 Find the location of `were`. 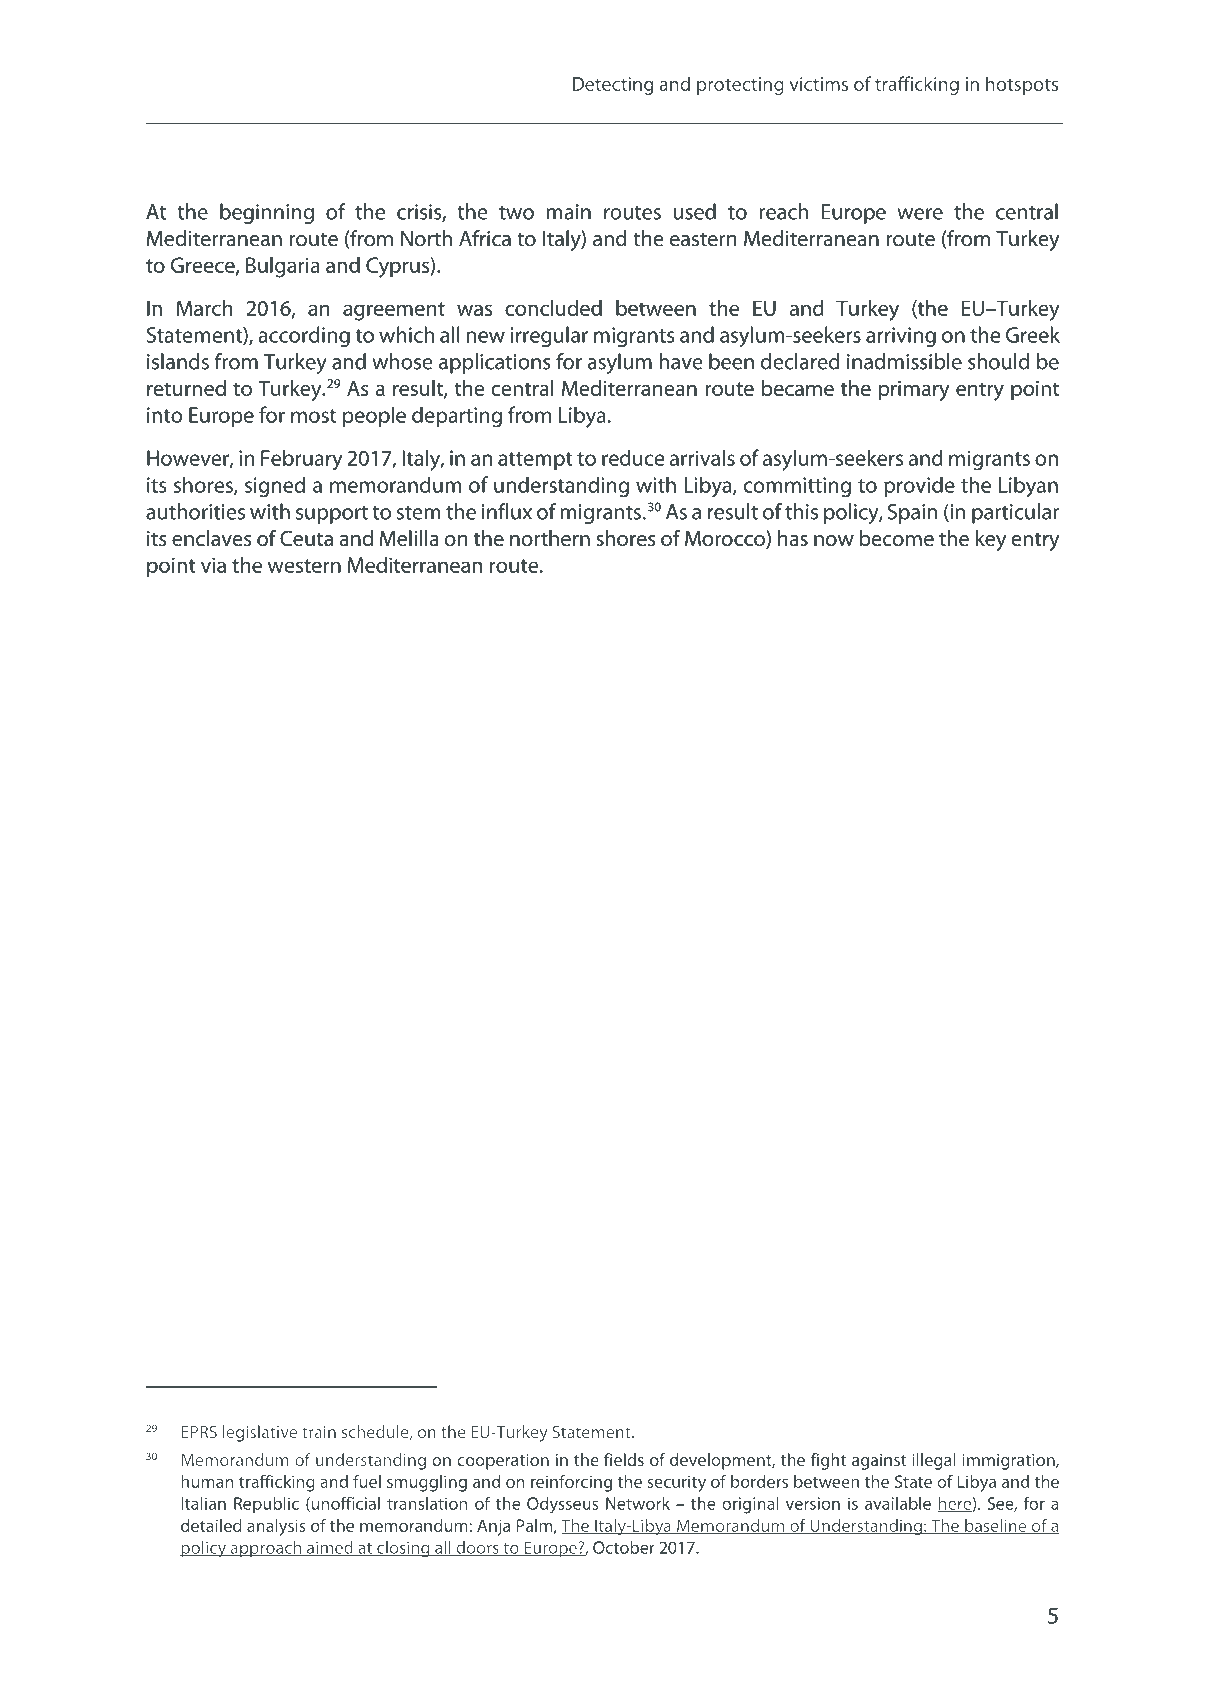

were is located at coordinates (920, 214).
